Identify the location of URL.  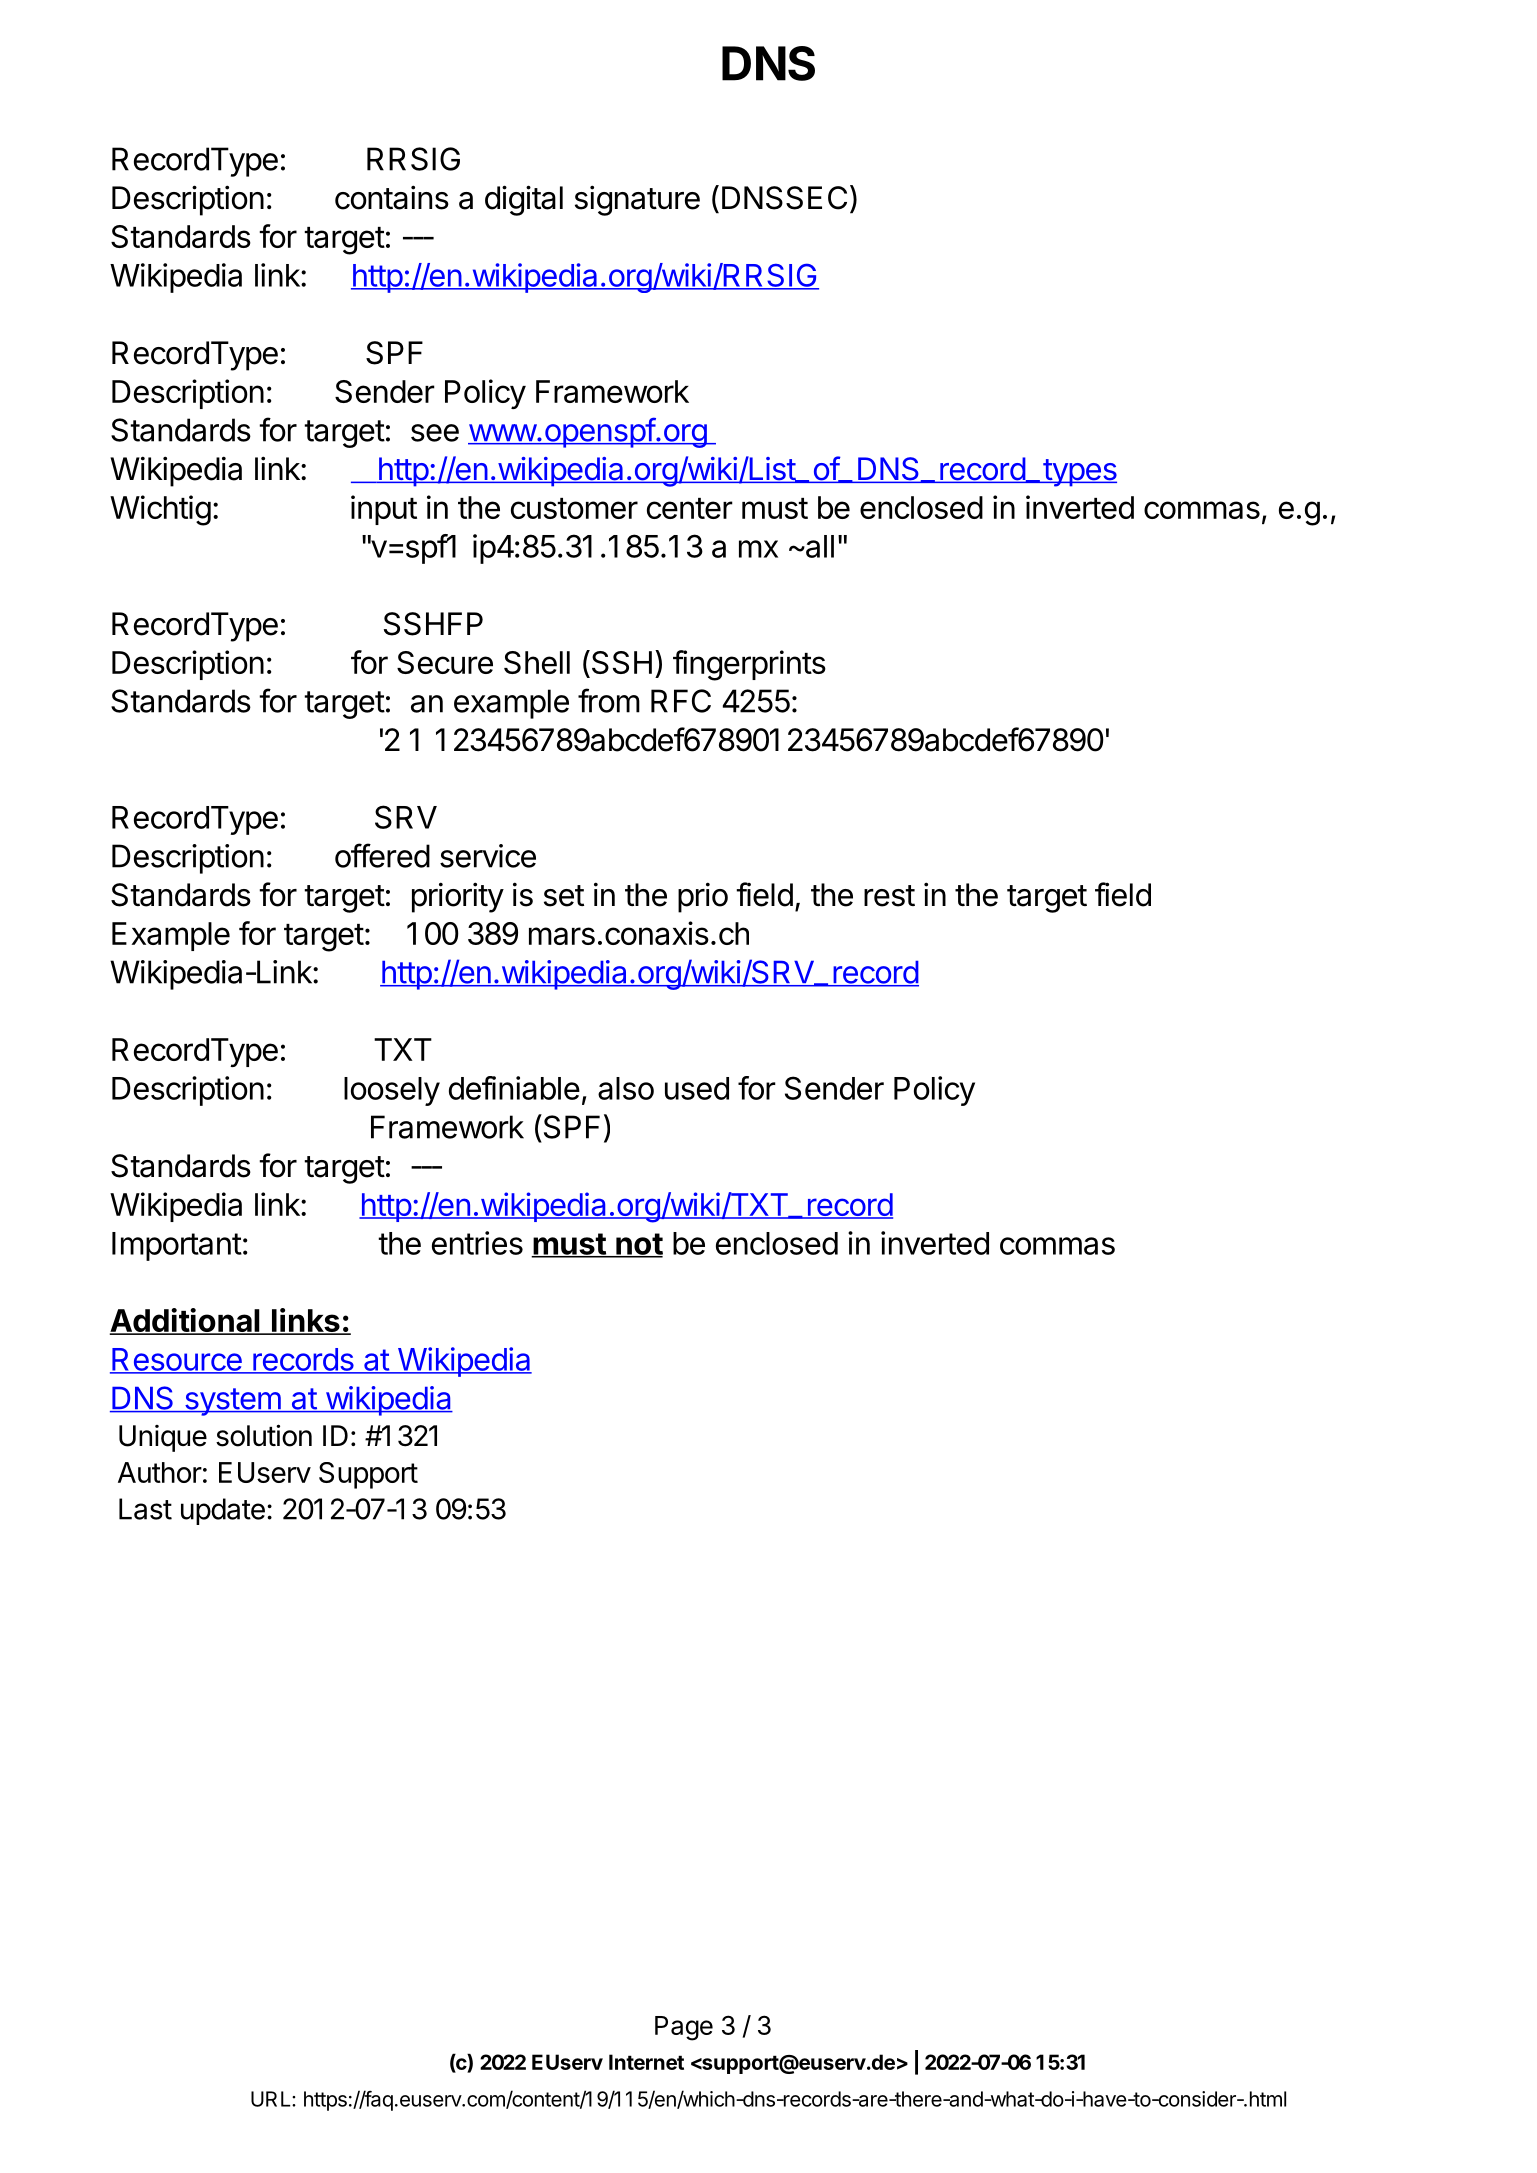
(272, 2099).
